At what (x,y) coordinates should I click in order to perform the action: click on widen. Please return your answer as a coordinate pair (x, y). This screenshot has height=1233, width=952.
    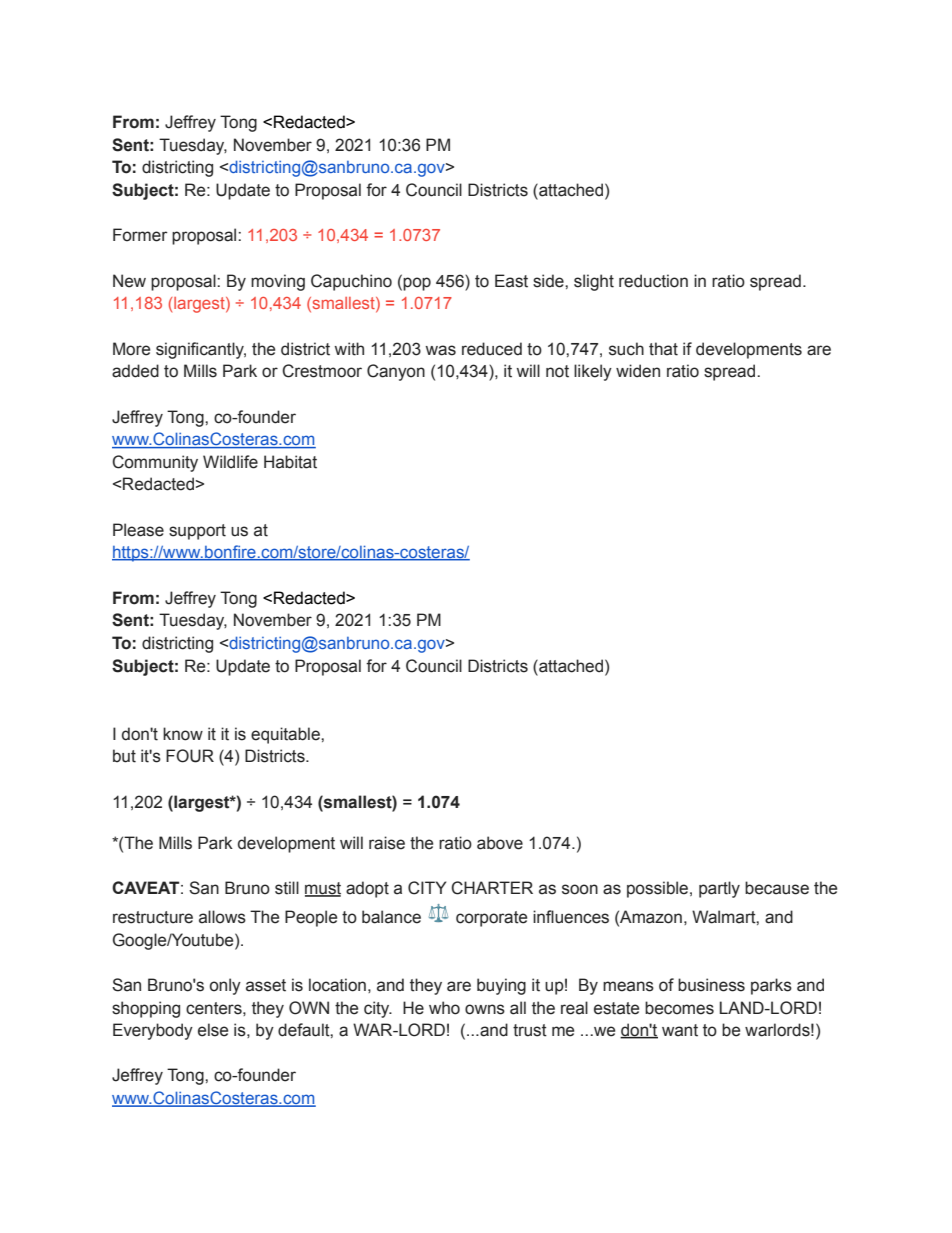
    Looking at the image, I should click on (638, 371).
